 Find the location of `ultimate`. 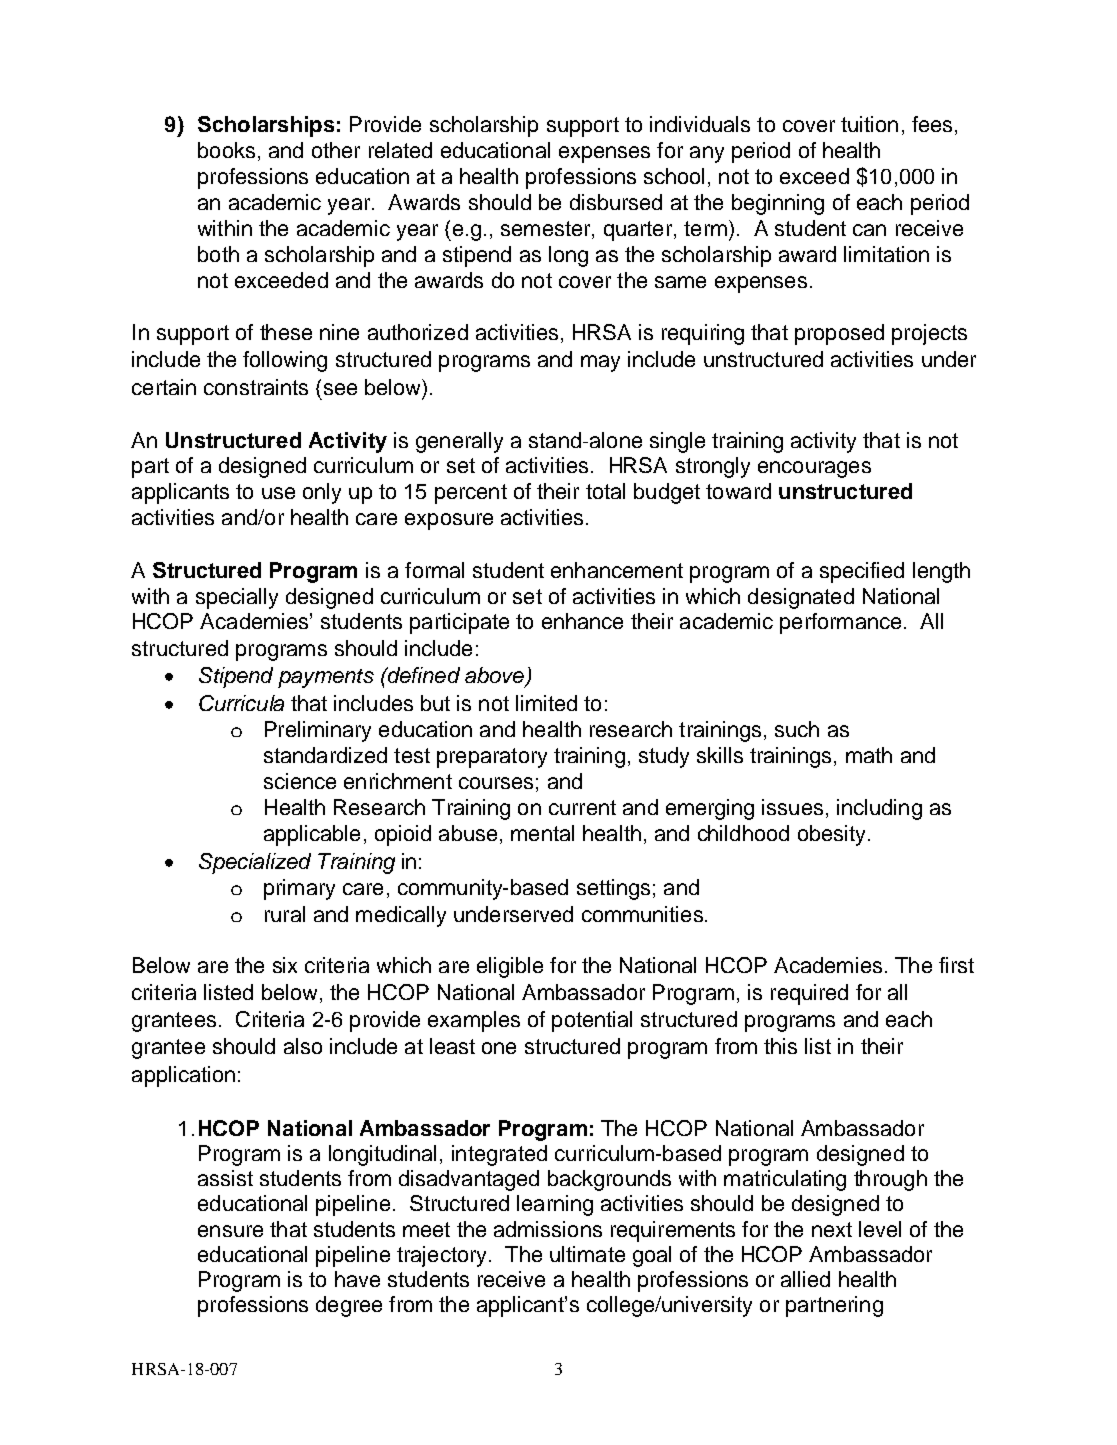

ultimate is located at coordinates (587, 1254).
